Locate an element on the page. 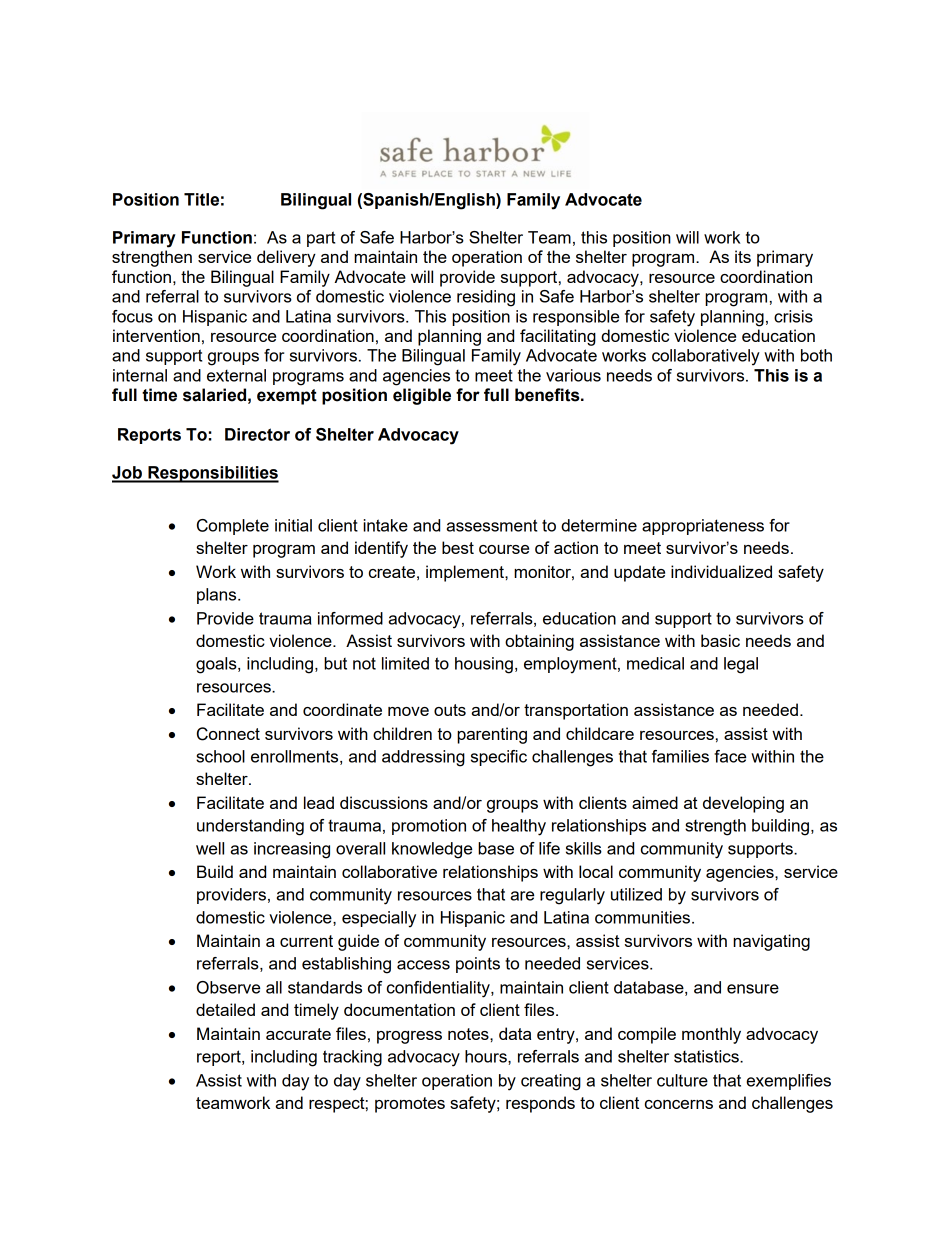 Image resolution: width=952 pixels, height=1233 pixels. goals is located at coordinates (217, 665).
